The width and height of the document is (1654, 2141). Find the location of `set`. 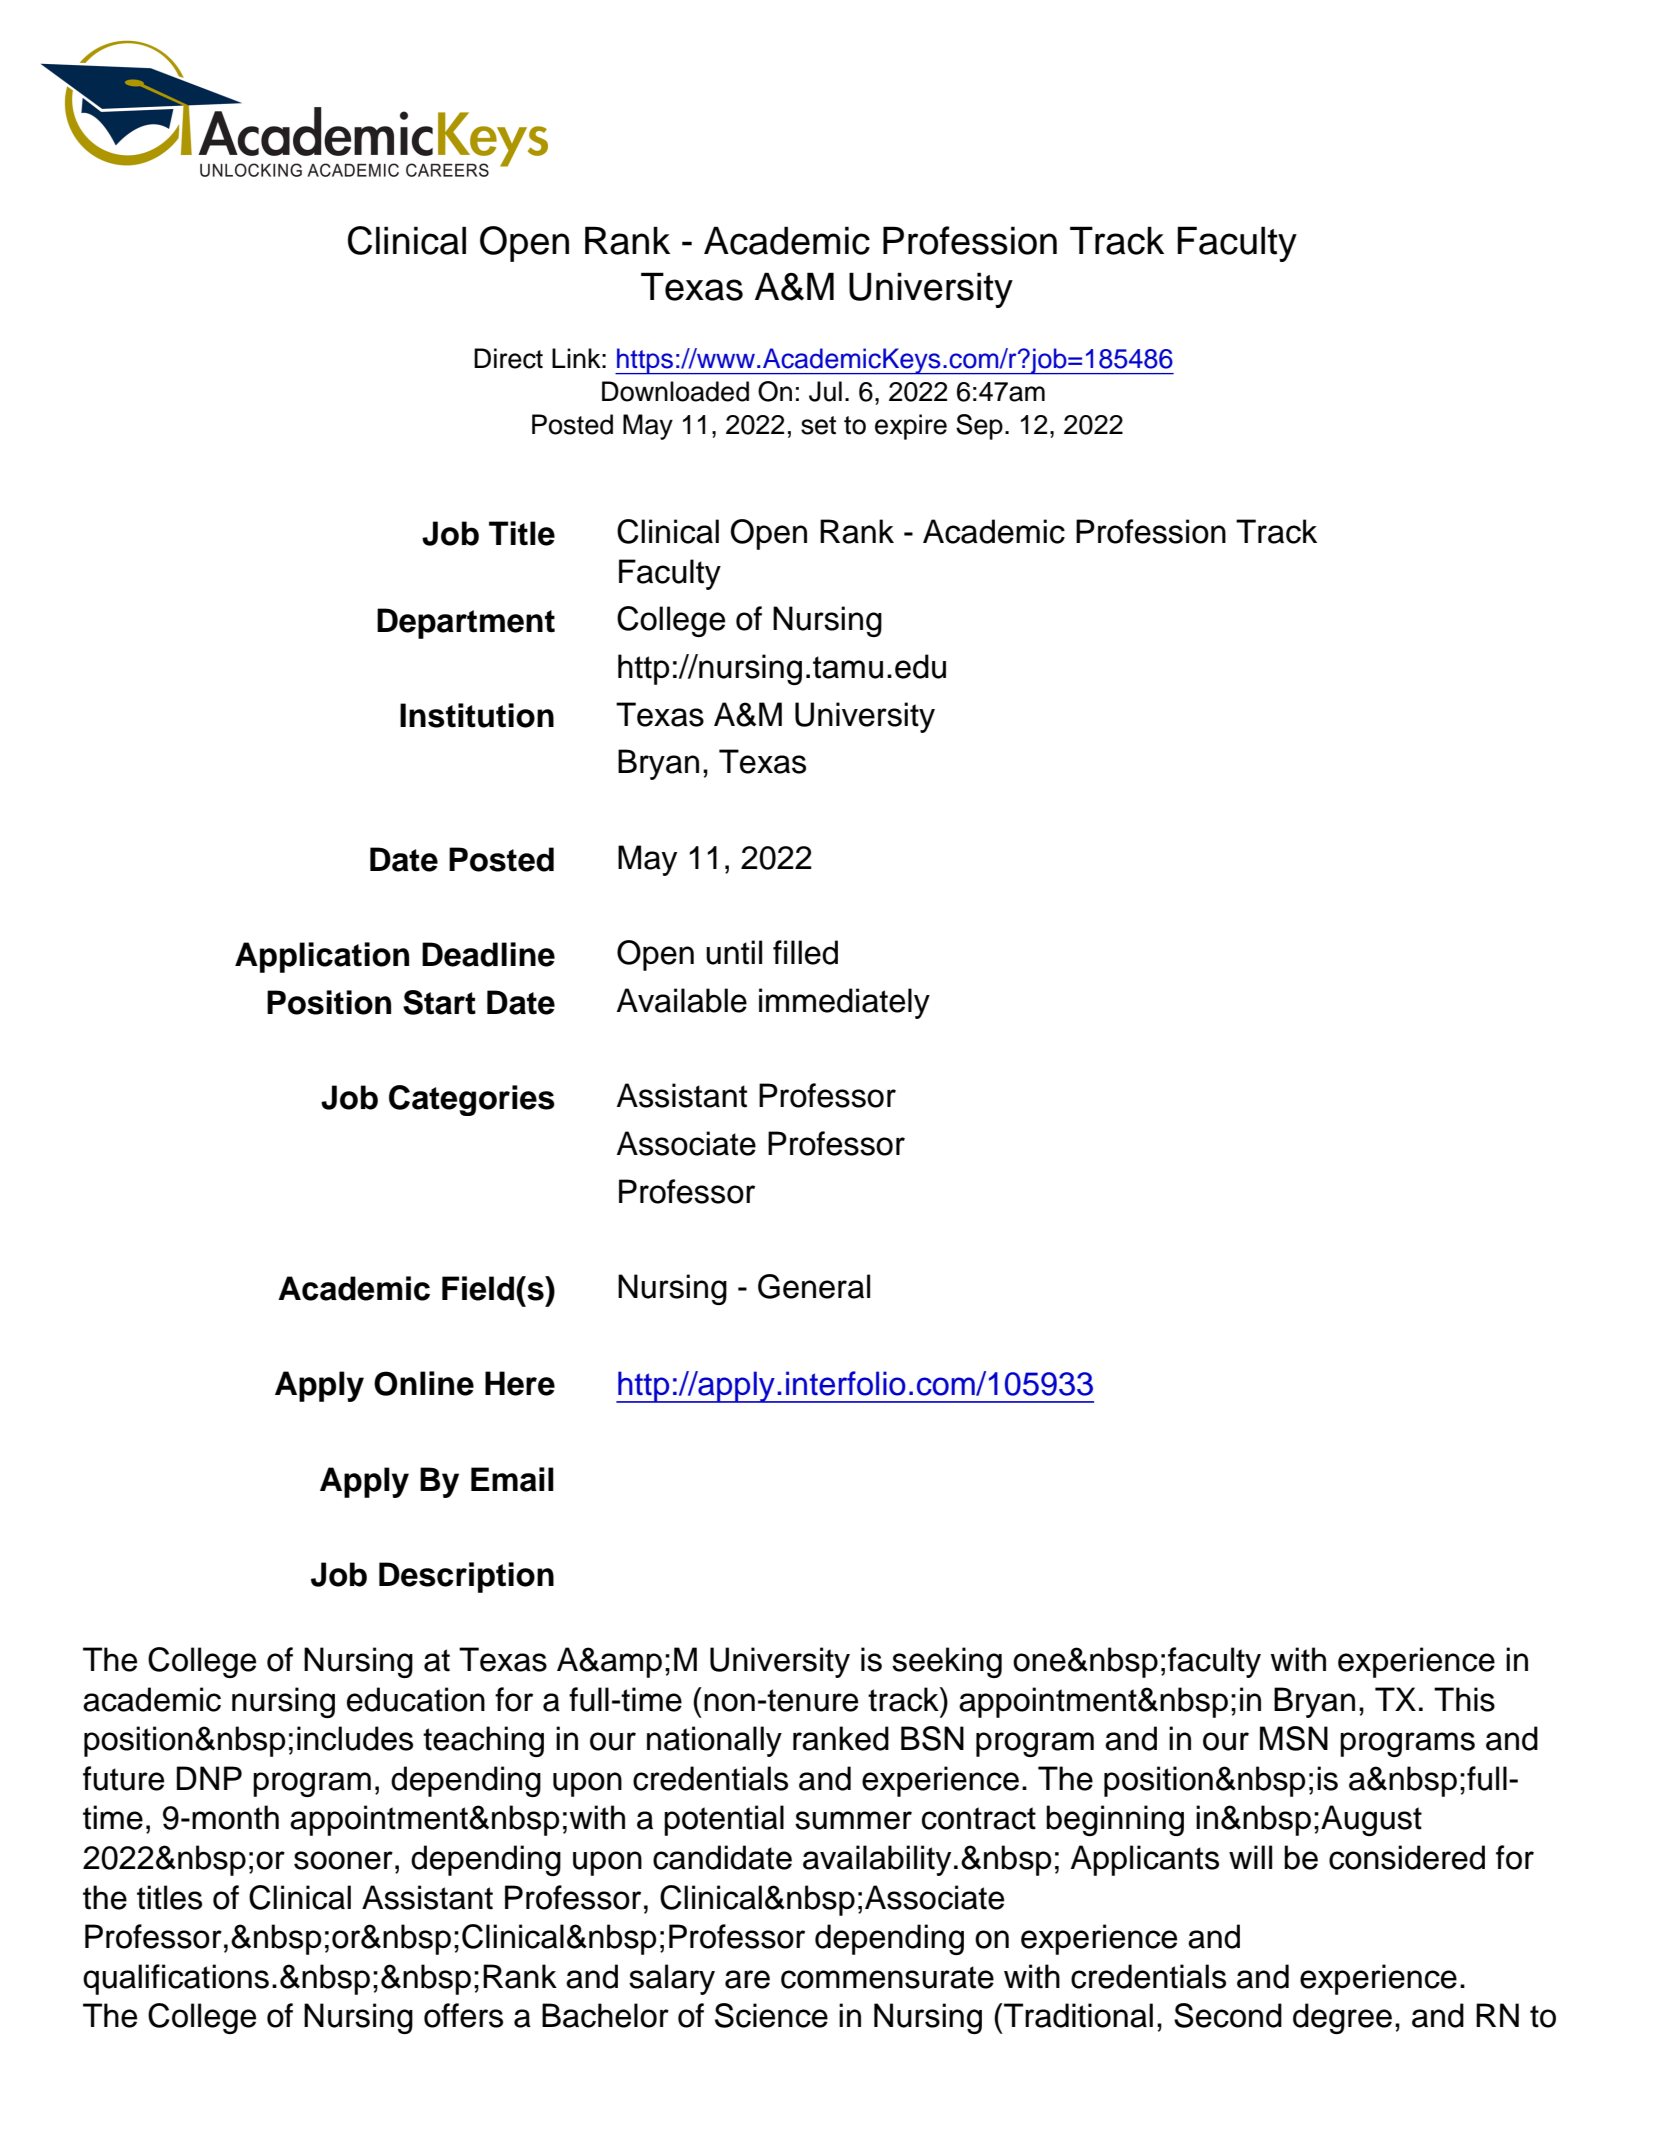

set is located at coordinates (818, 425).
